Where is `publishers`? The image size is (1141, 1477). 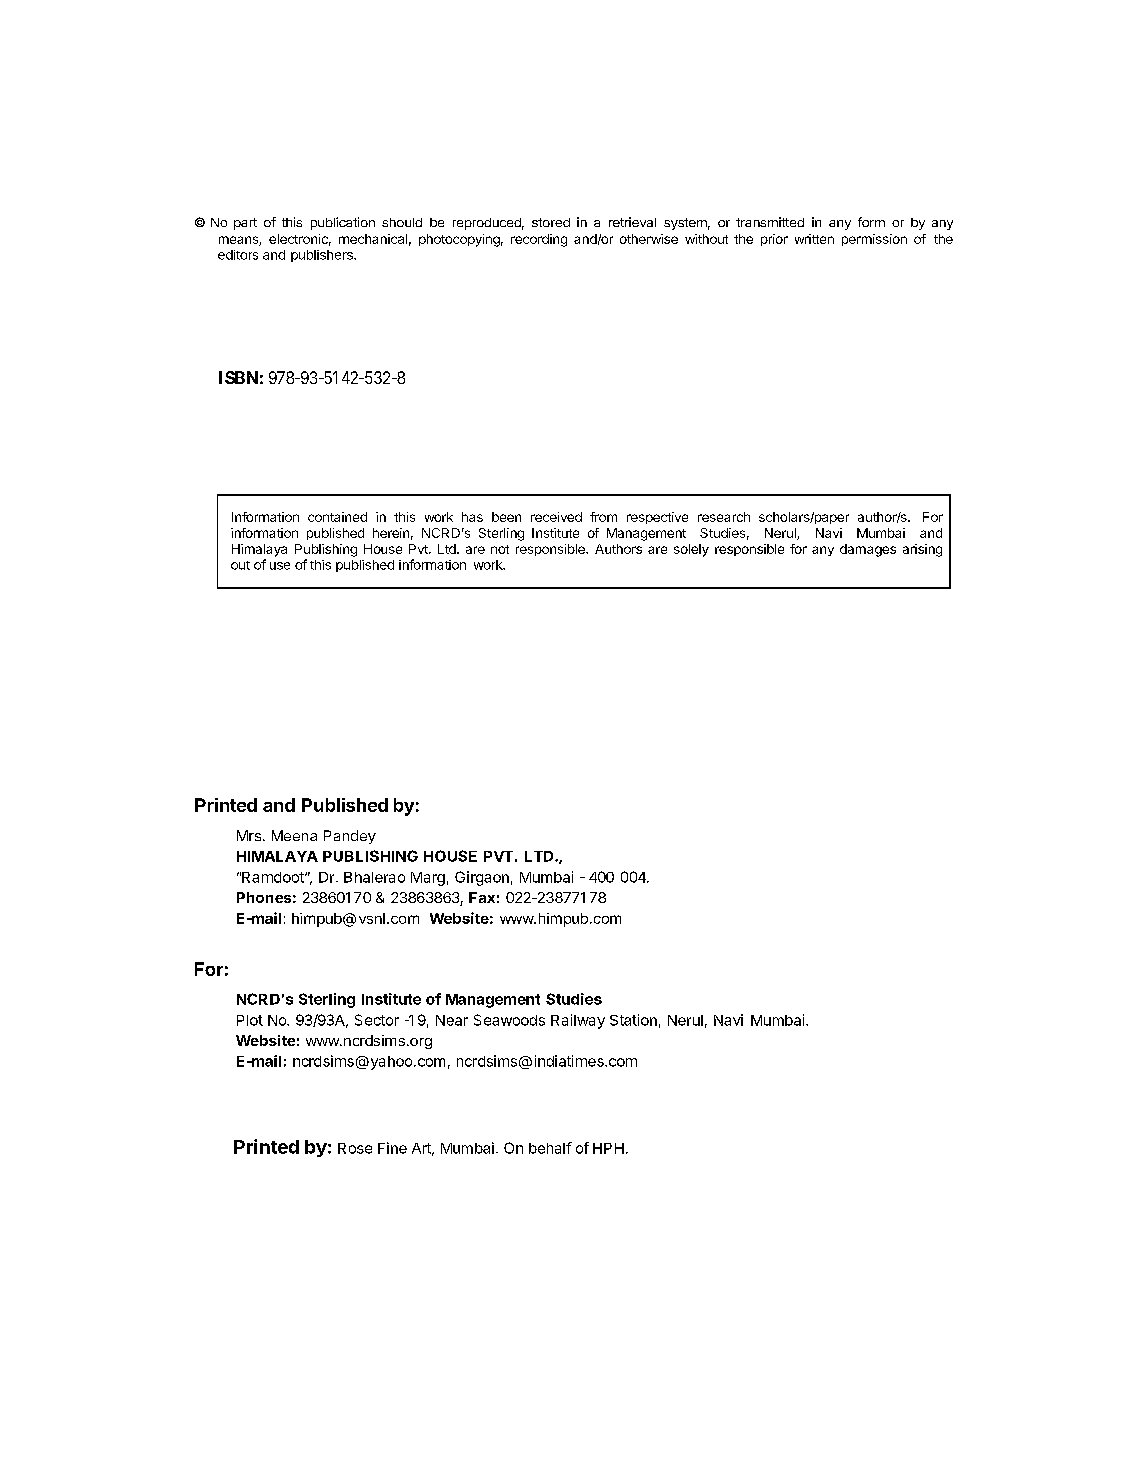 publishers is located at coordinates (323, 256).
